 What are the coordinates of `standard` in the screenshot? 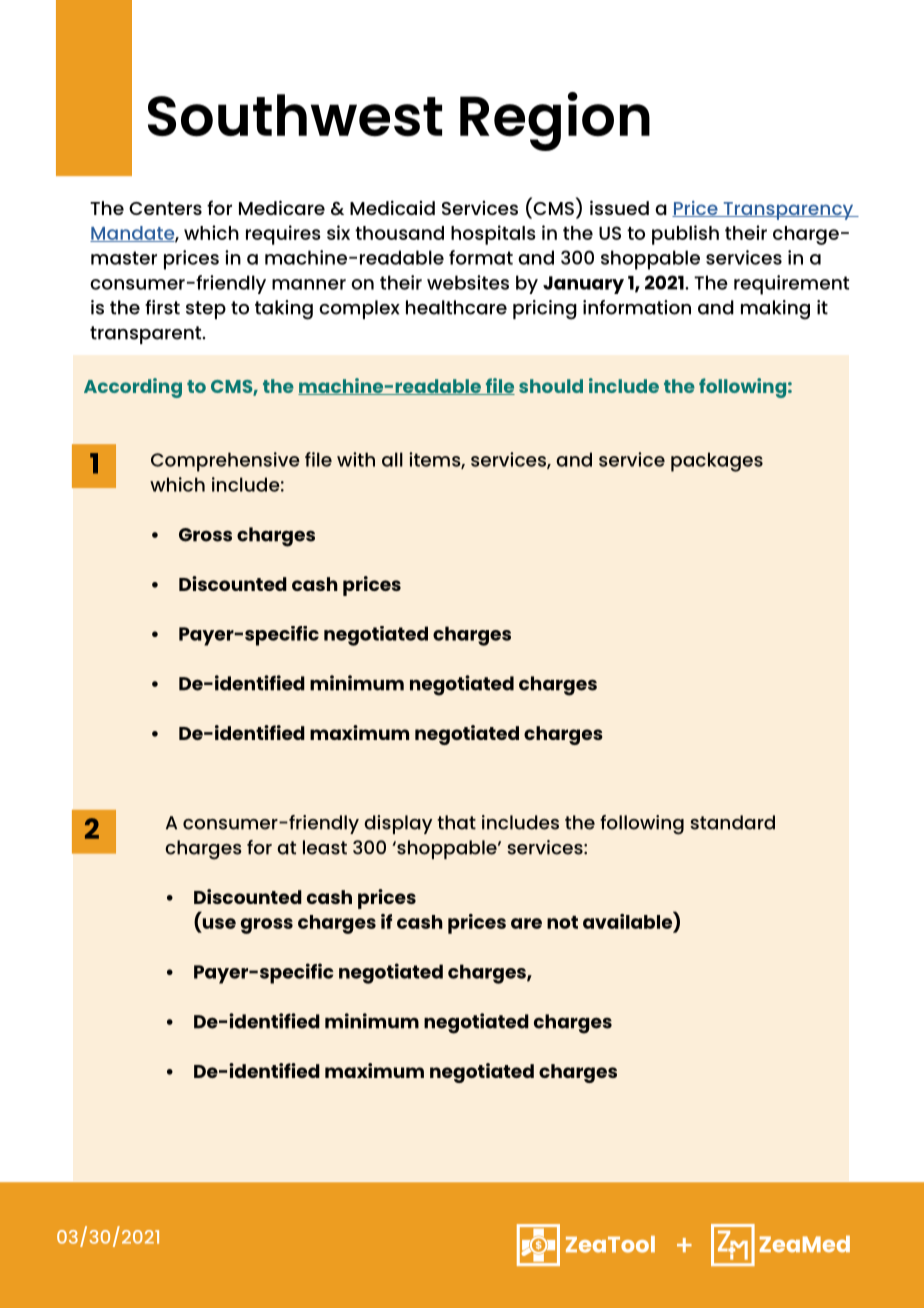 It's located at (732, 822).
